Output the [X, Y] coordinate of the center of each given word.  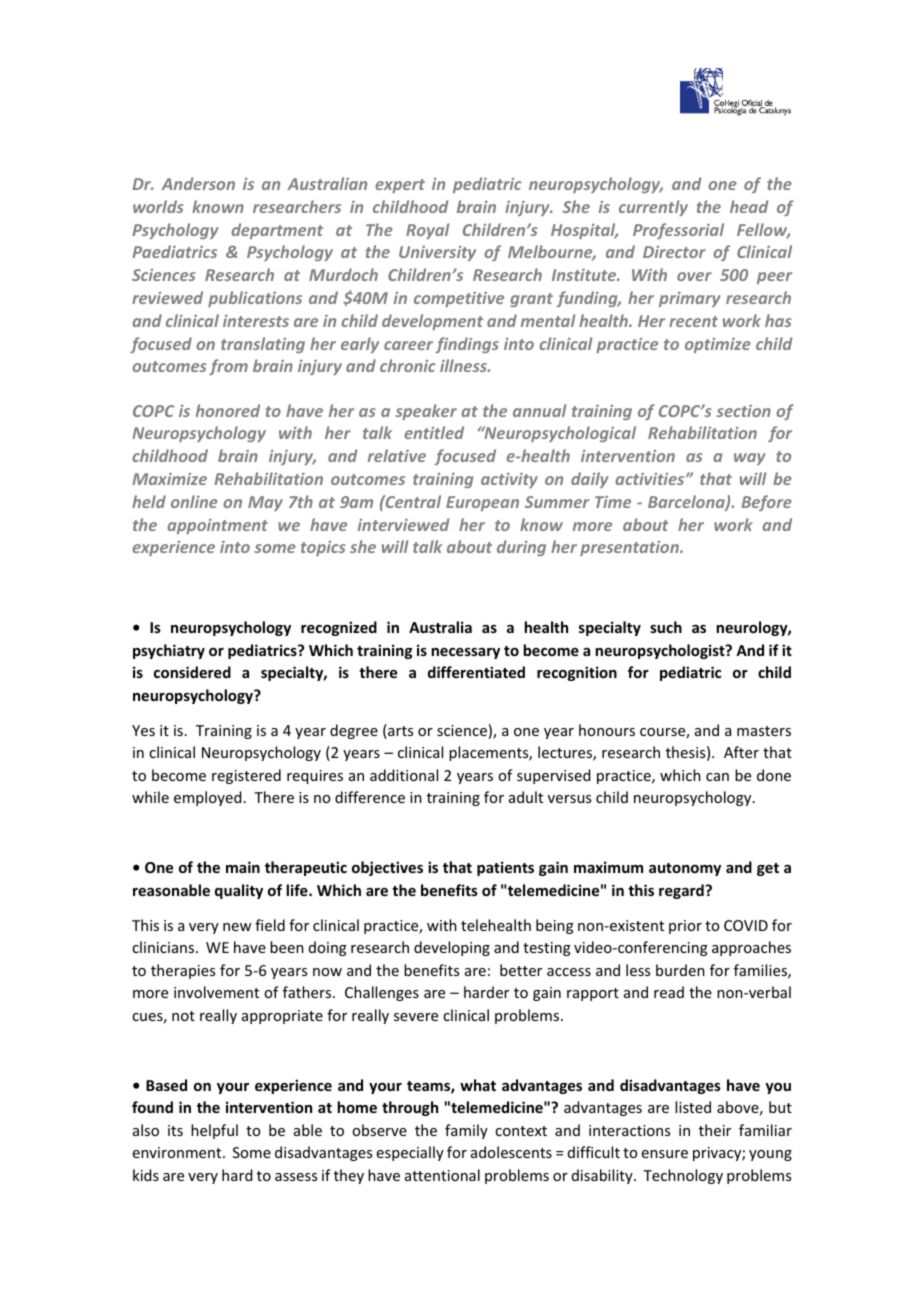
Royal [427, 231]
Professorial [678, 231]
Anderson [198, 183]
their [715, 1130]
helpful [214, 1131]
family [466, 1131]
